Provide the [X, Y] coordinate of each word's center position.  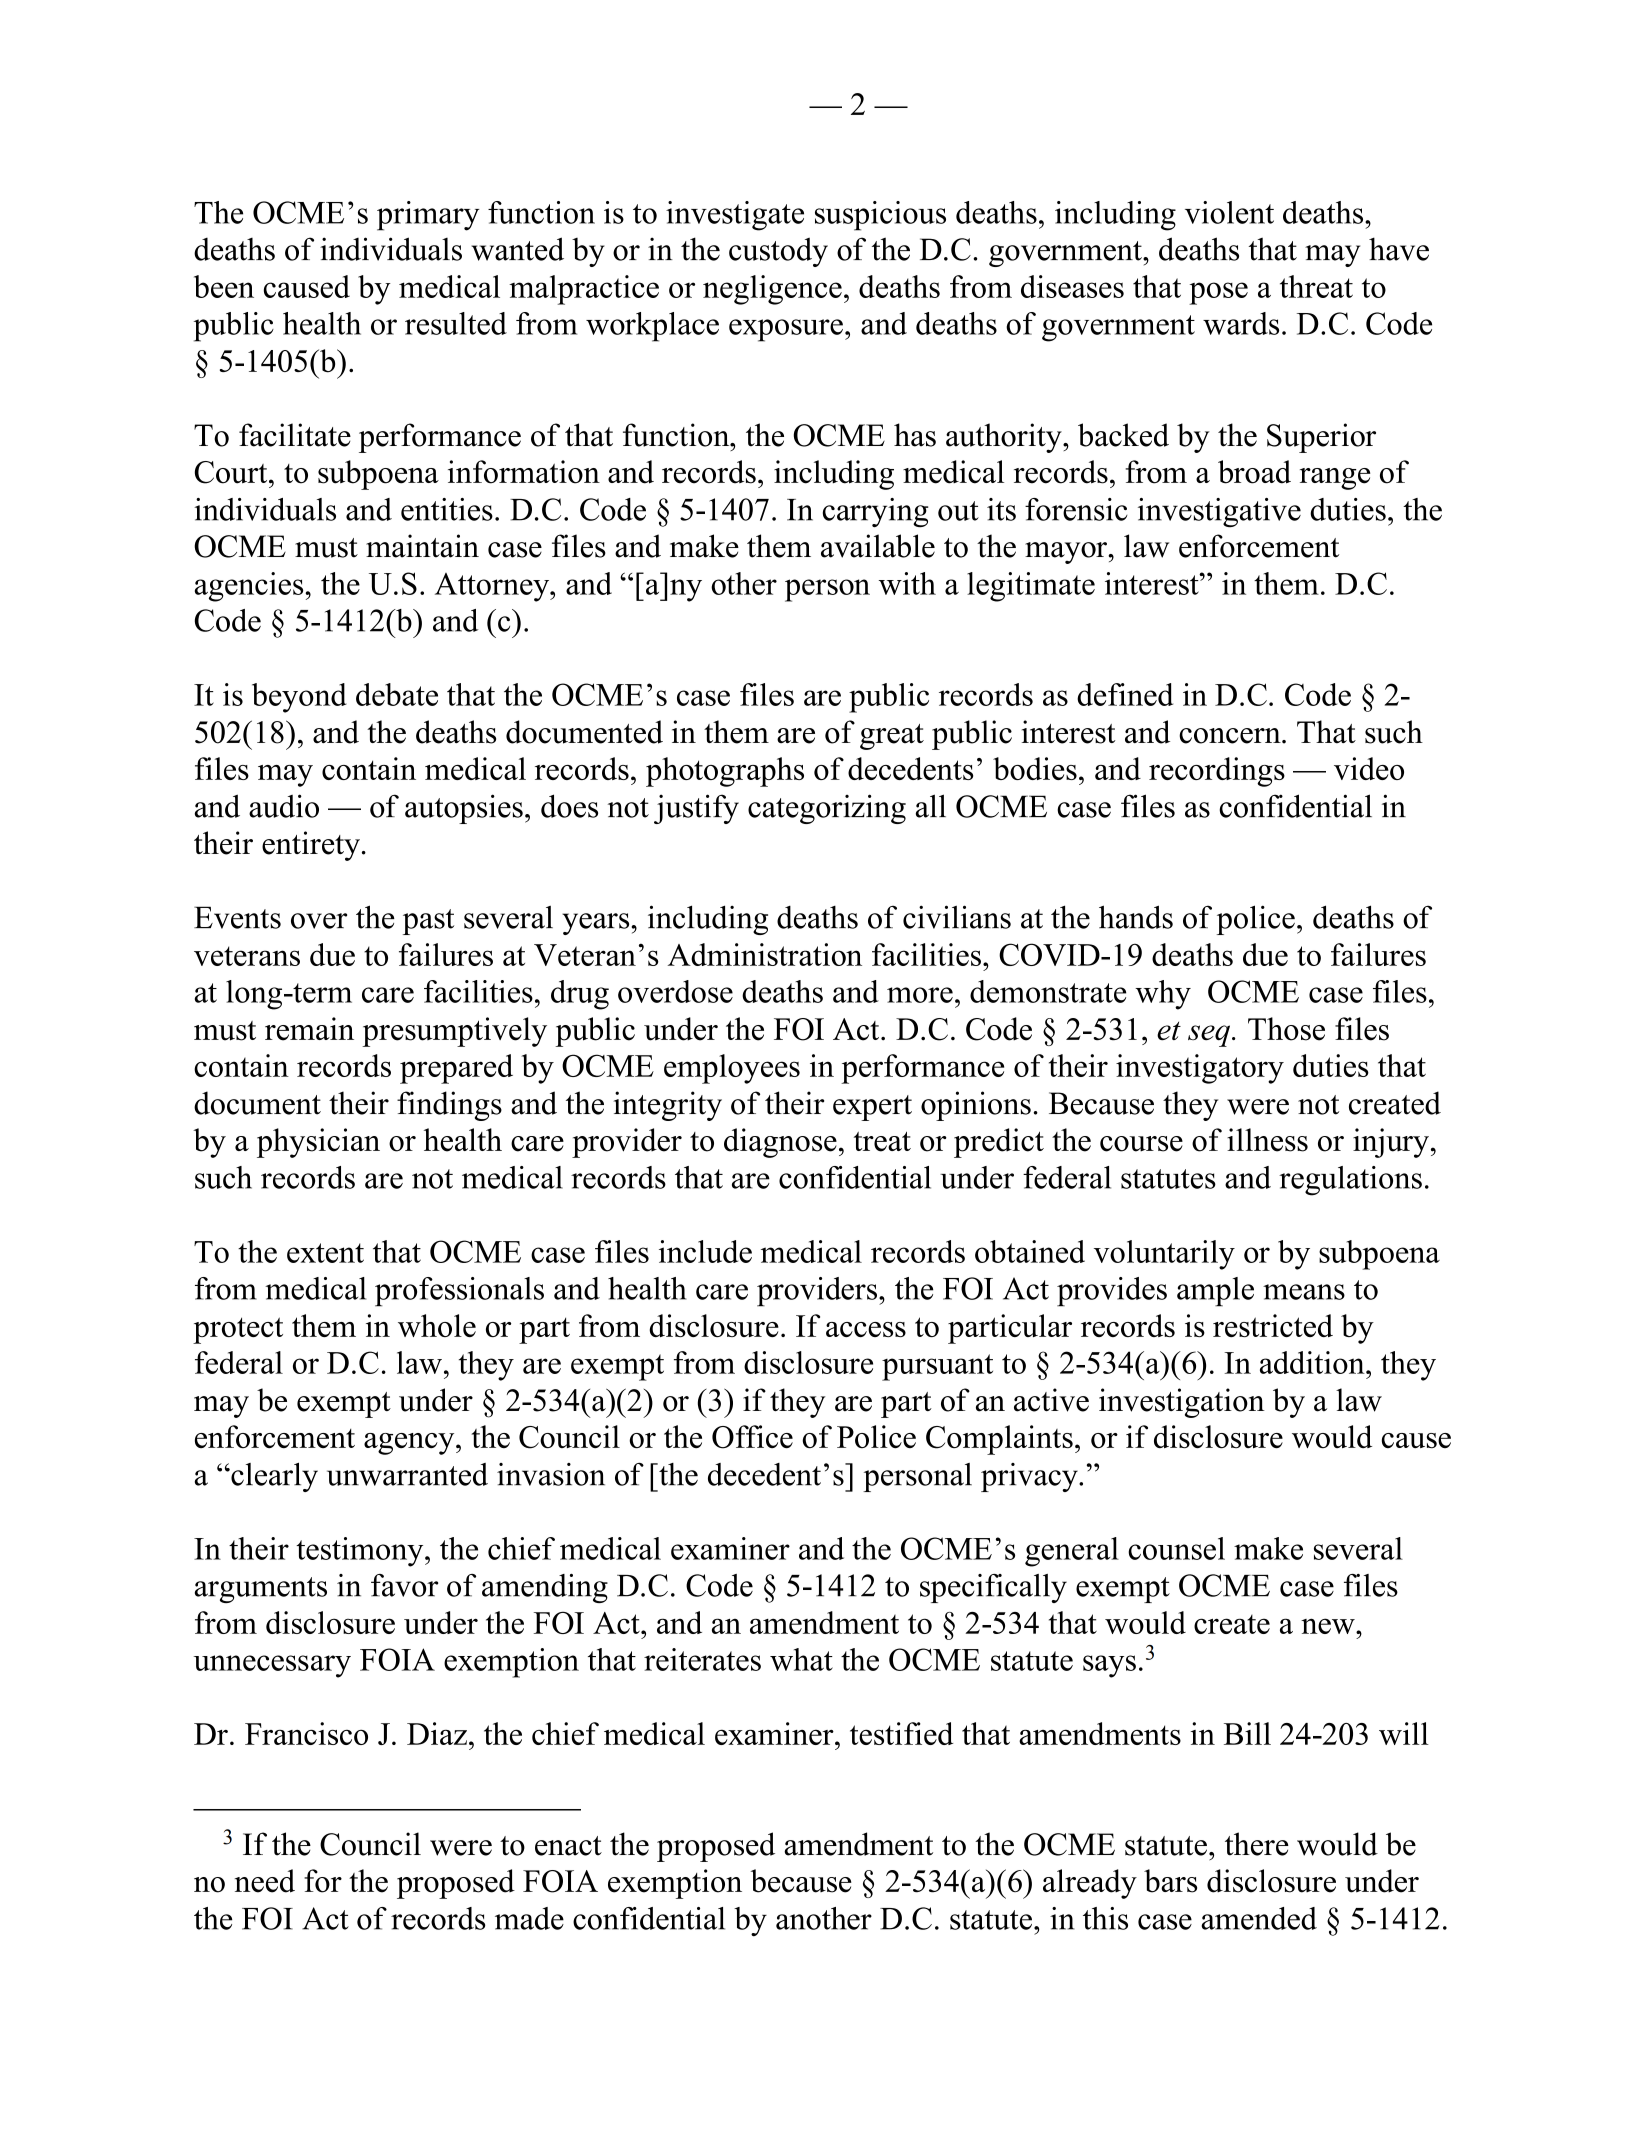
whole [437, 1325]
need [265, 1881]
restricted [1273, 1325]
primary [428, 216]
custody [778, 252]
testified [901, 1733]
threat [1316, 286]
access [866, 1329]
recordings [1217, 772]
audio [284, 806]
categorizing [827, 809]
